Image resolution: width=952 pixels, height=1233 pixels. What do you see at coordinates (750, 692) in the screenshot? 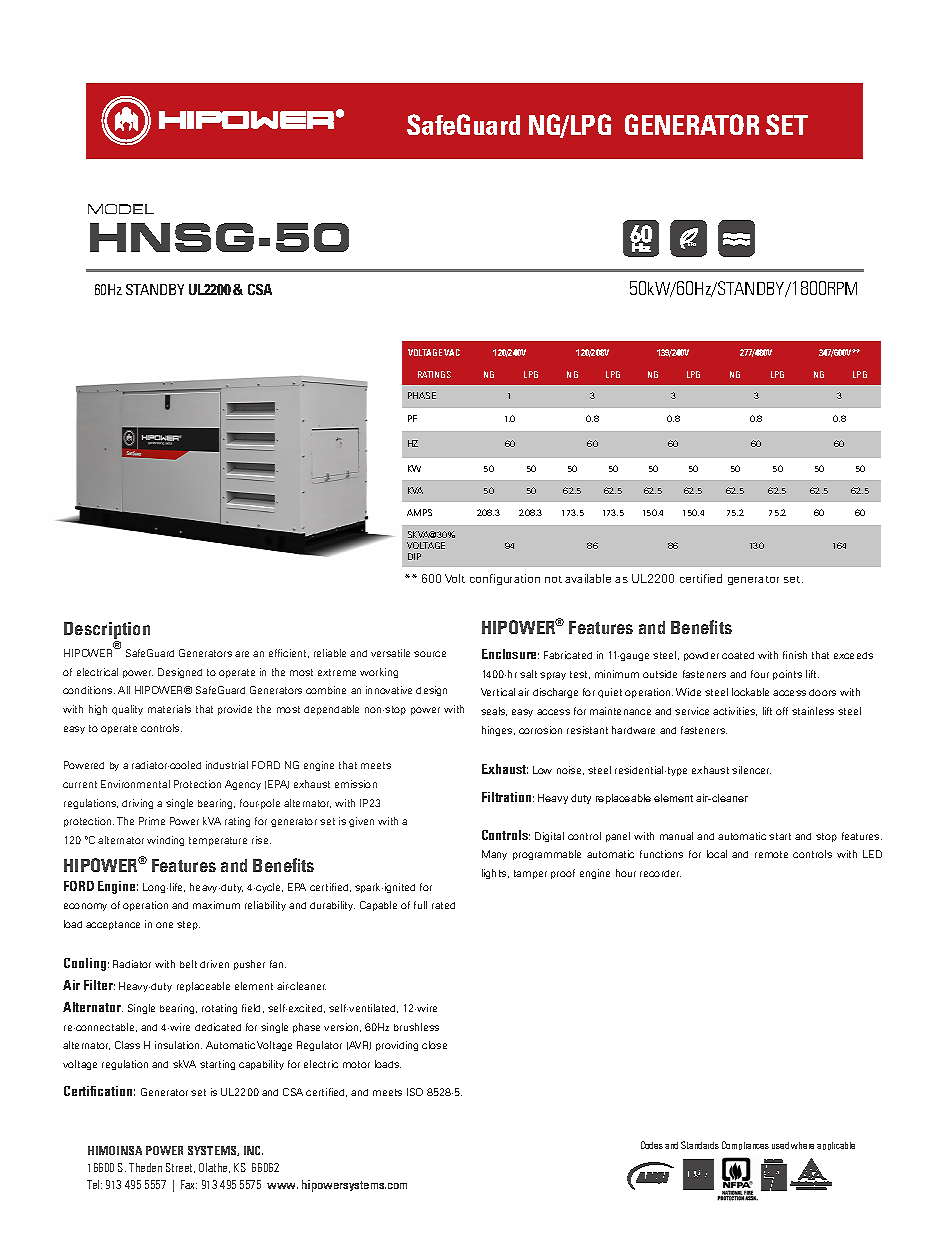
I see `lockable` at bounding box center [750, 692].
